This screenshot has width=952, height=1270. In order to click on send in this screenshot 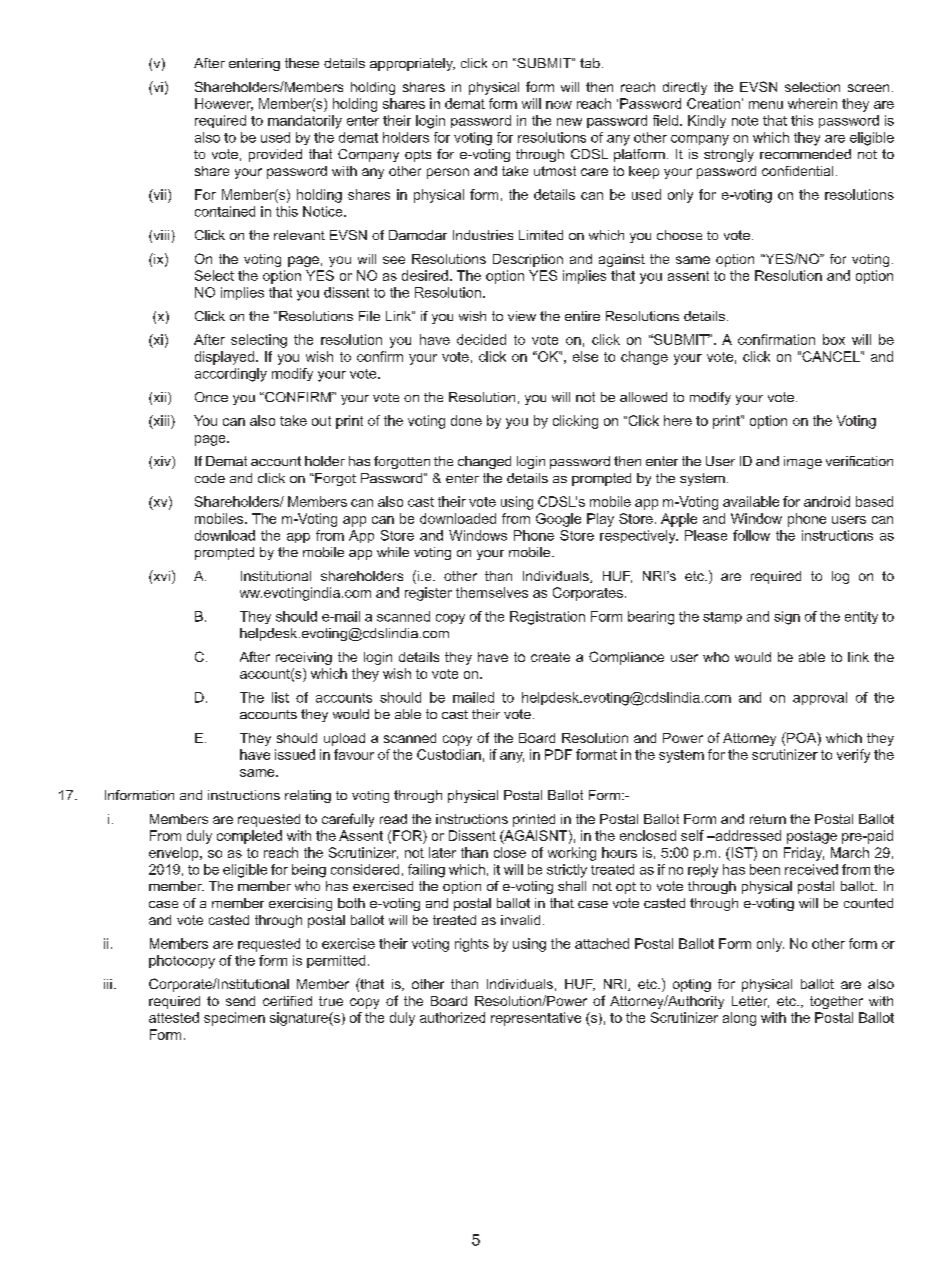, I will do `click(240, 1001)`.
